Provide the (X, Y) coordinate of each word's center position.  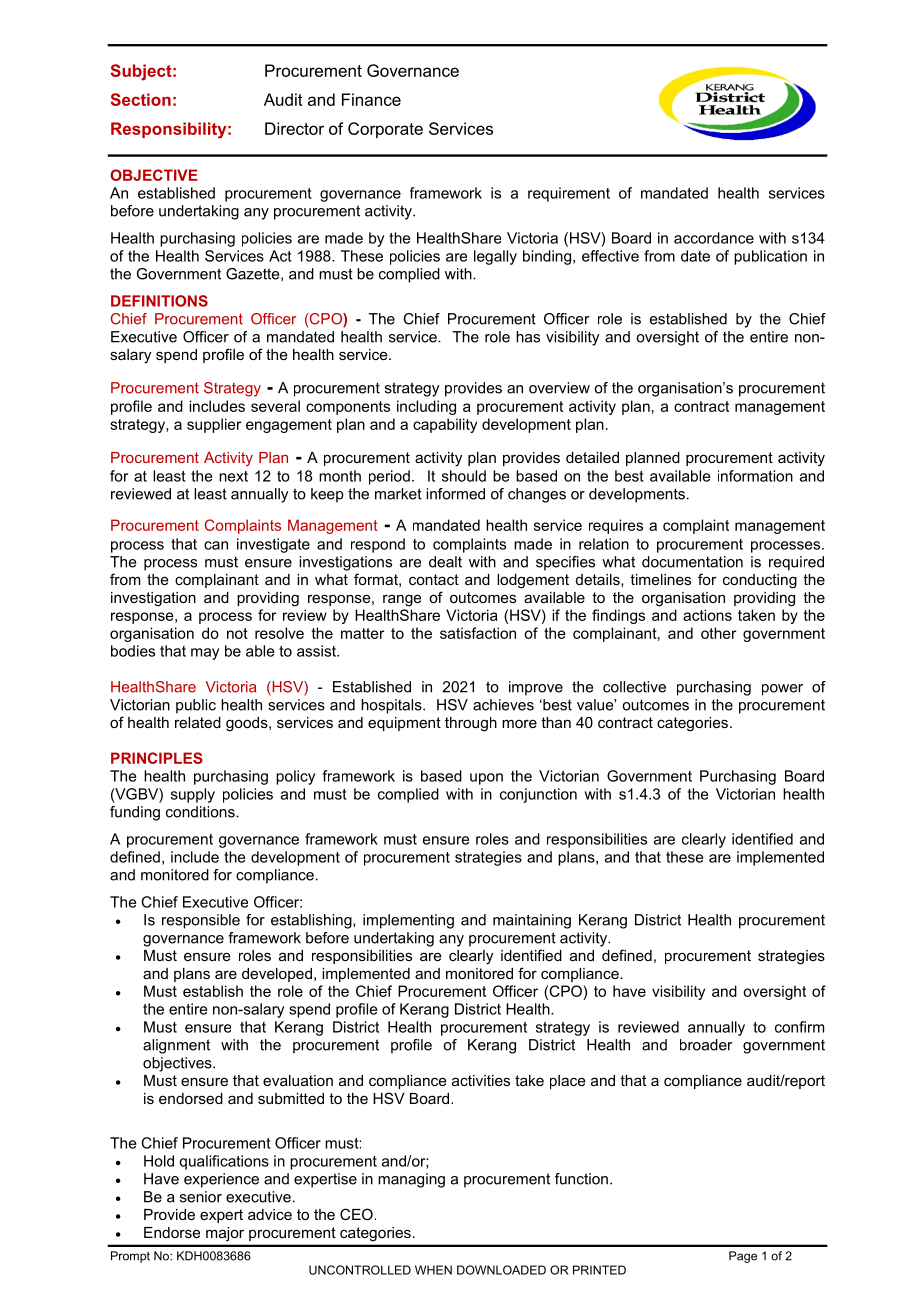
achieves (503, 705)
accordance (714, 238)
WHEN (433, 1270)
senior (201, 1197)
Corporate (385, 130)
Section (141, 99)
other (718, 633)
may (205, 654)
